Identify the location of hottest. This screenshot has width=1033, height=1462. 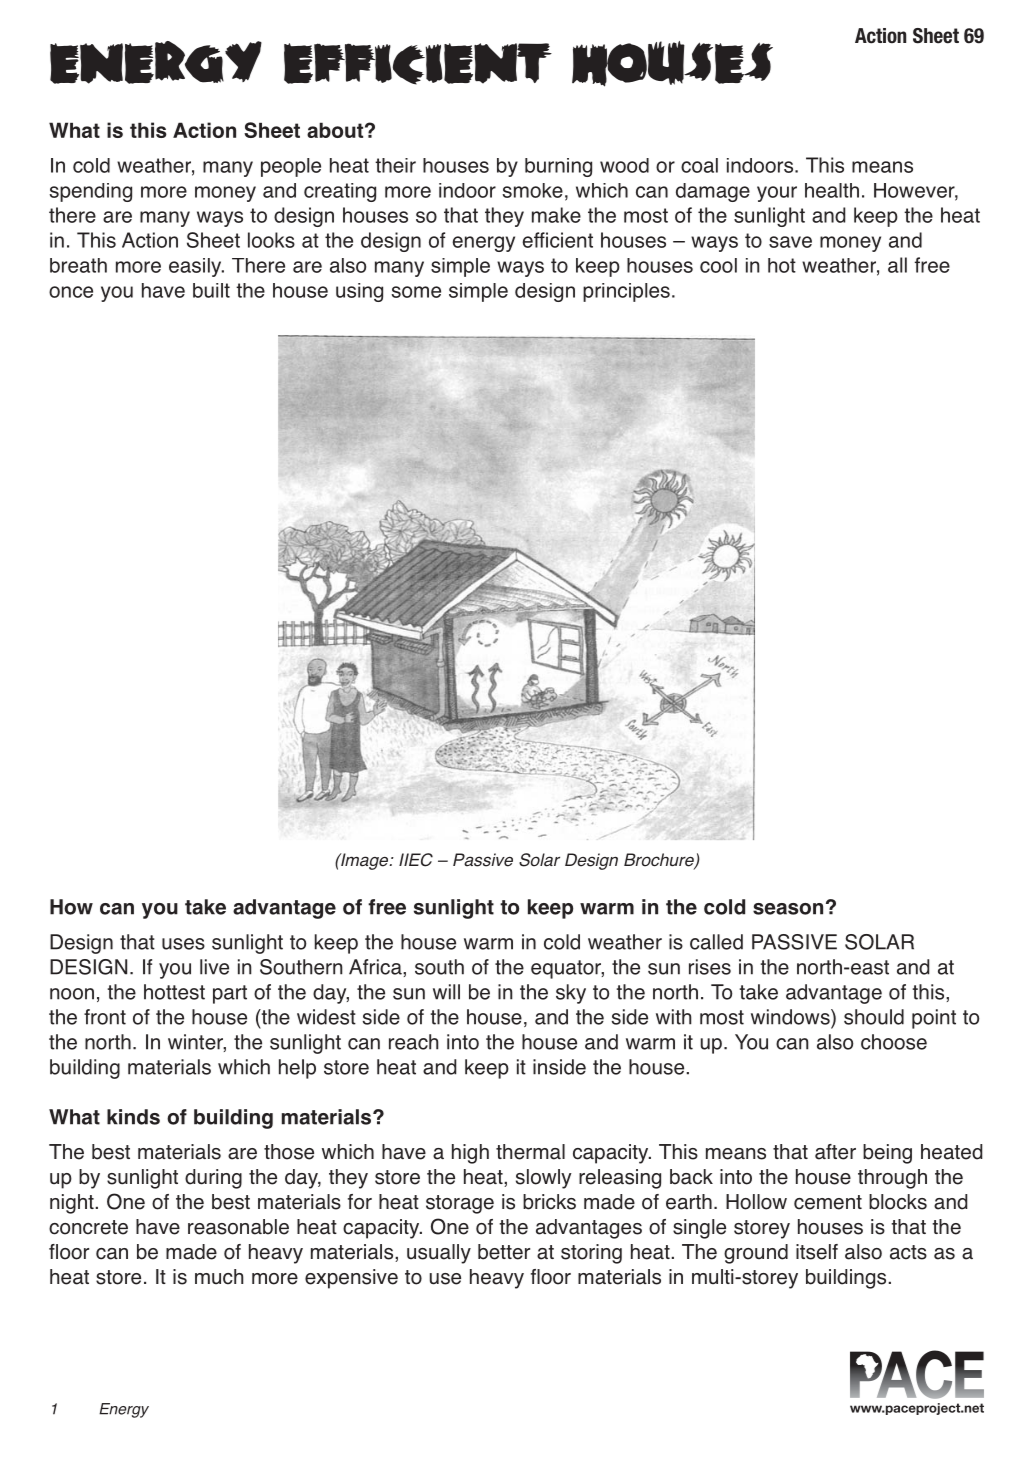
(174, 992).
